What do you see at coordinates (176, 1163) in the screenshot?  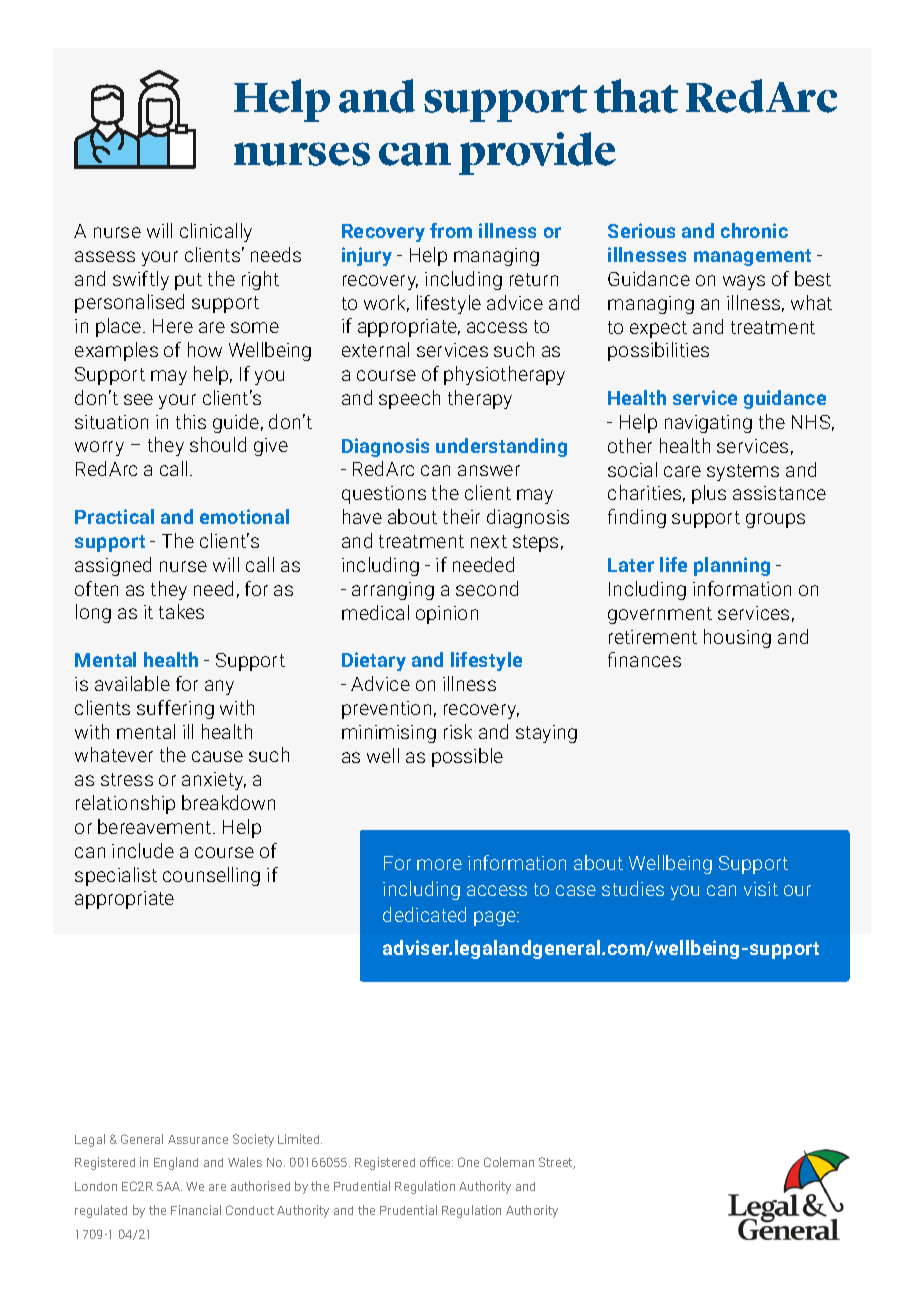 I see `England` at bounding box center [176, 1163].
